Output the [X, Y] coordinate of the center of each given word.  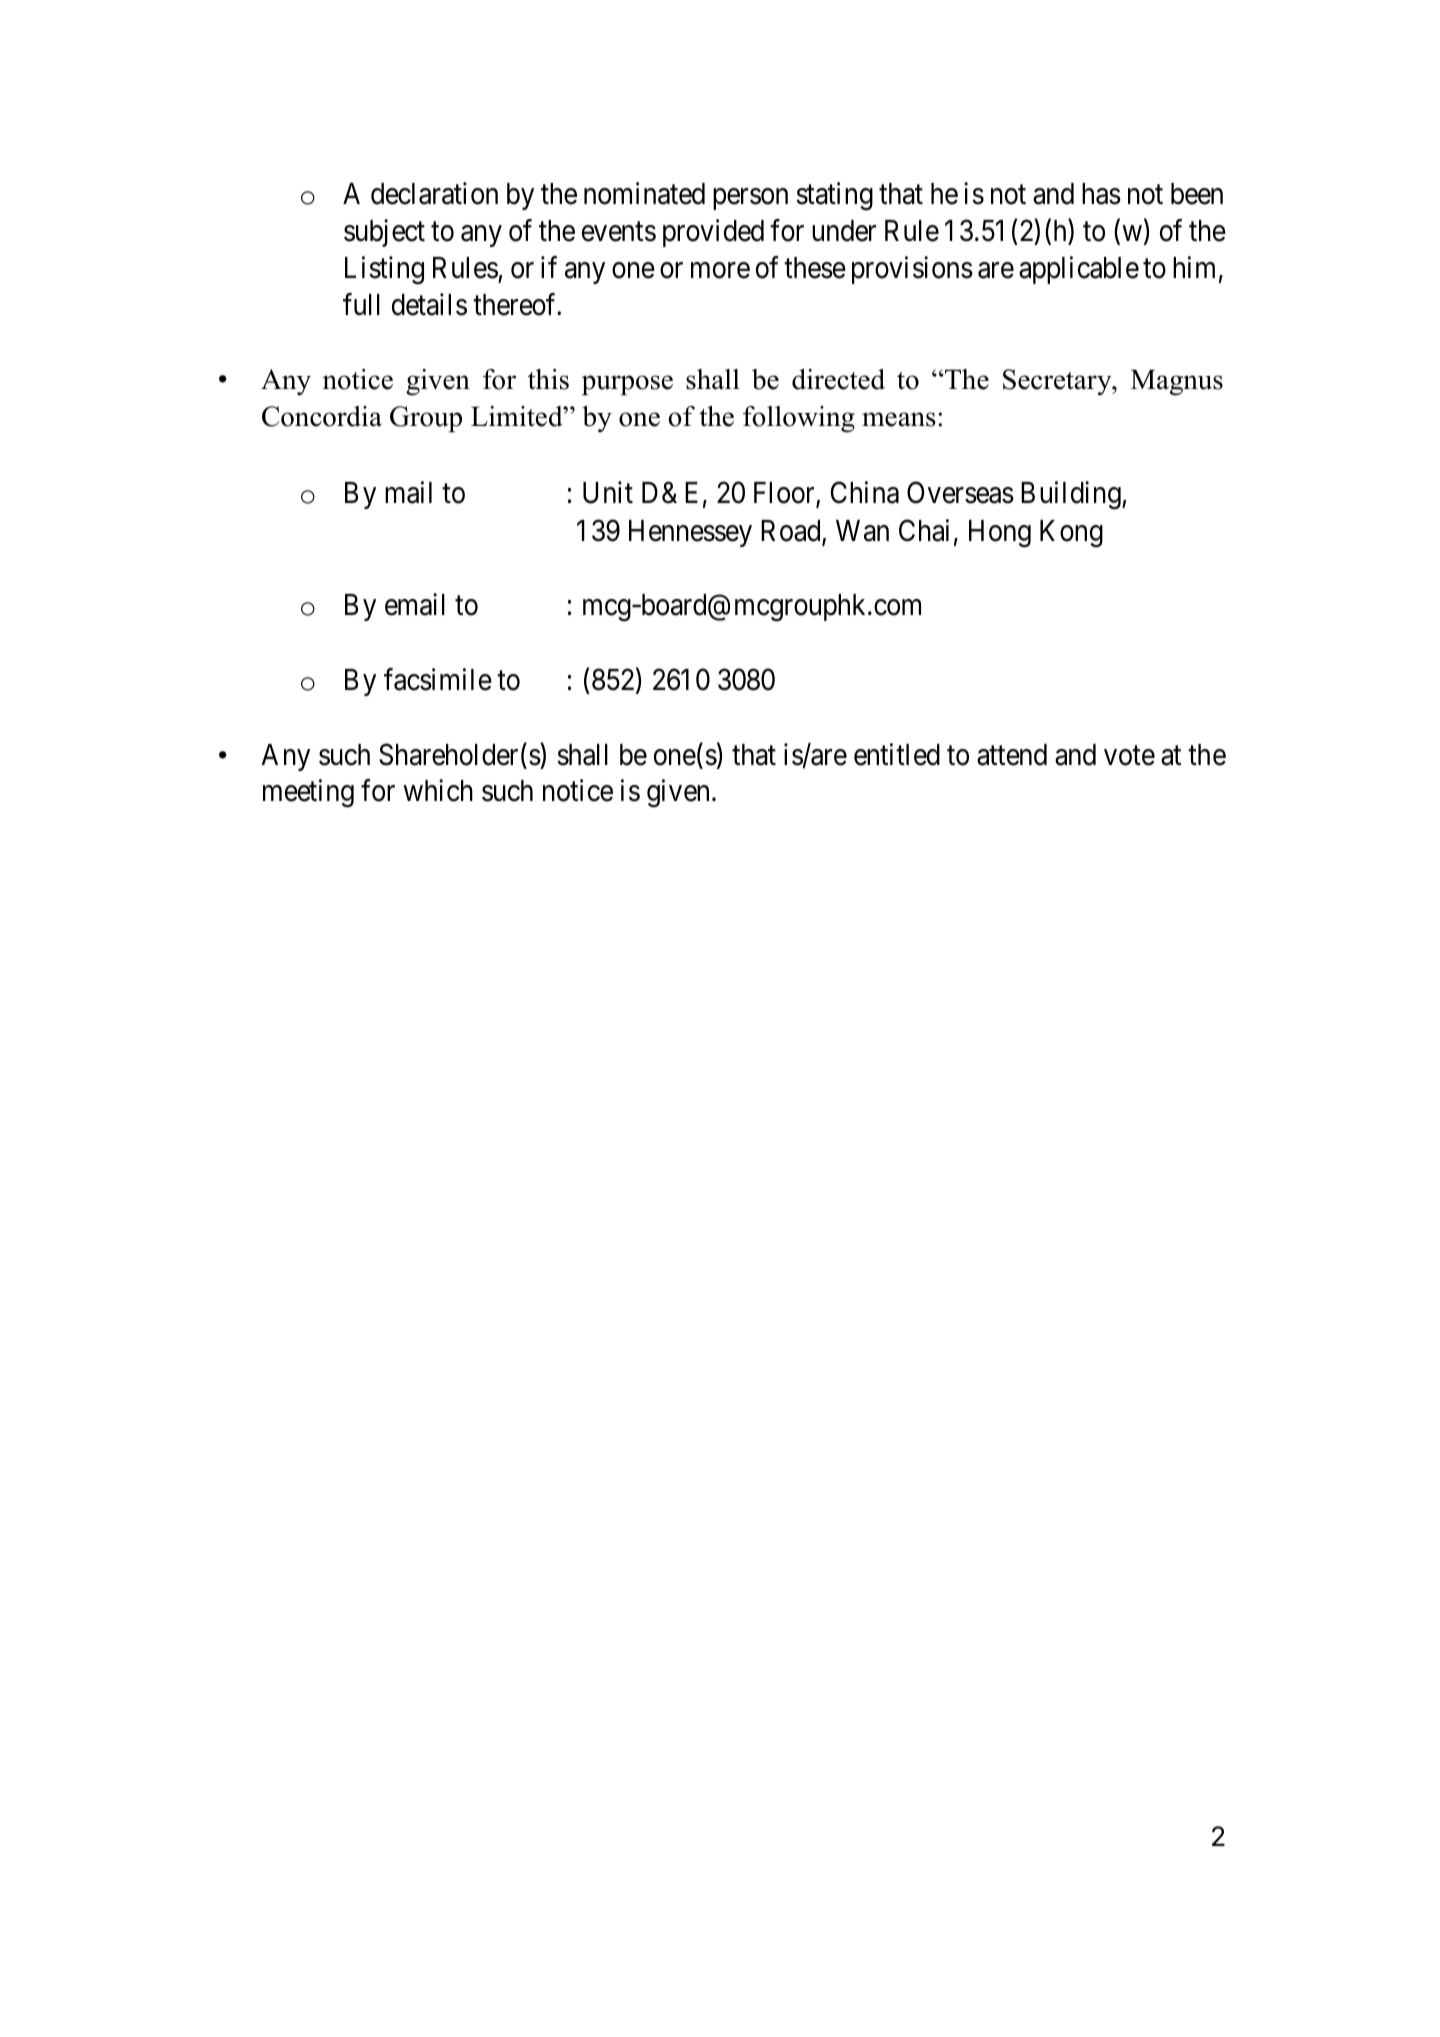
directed [838, 379]
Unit [608, 492]
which [438, 791]
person [750, 199]
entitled [897, 754]
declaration [434, 193]
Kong [1071, 534]
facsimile [438, 679]
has [1101, 194]
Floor [785, 494]
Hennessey [690, 533]
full [361, 304]
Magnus [1177, 382]
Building [1072, 495]
